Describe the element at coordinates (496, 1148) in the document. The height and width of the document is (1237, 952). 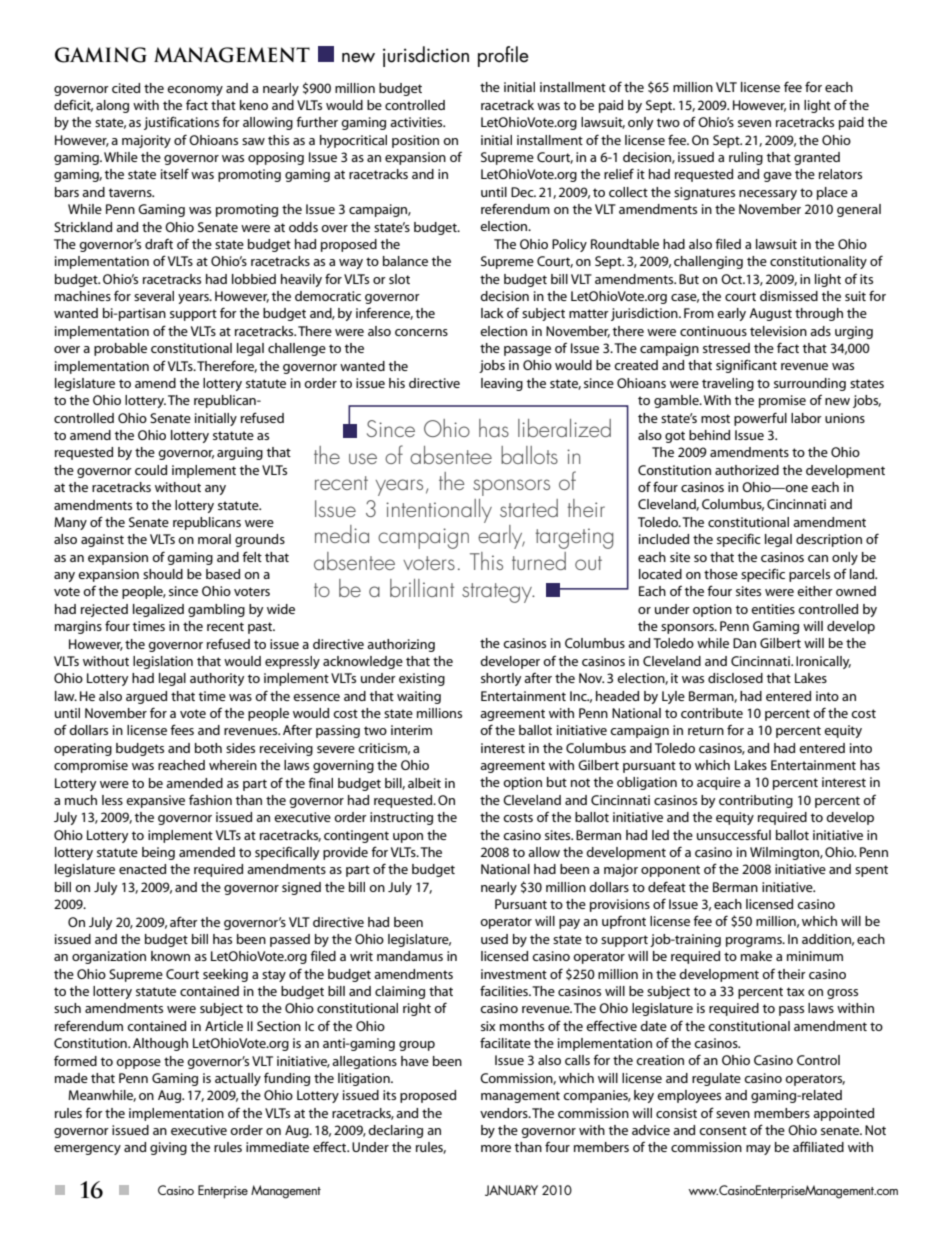
I see `more` at that location.
